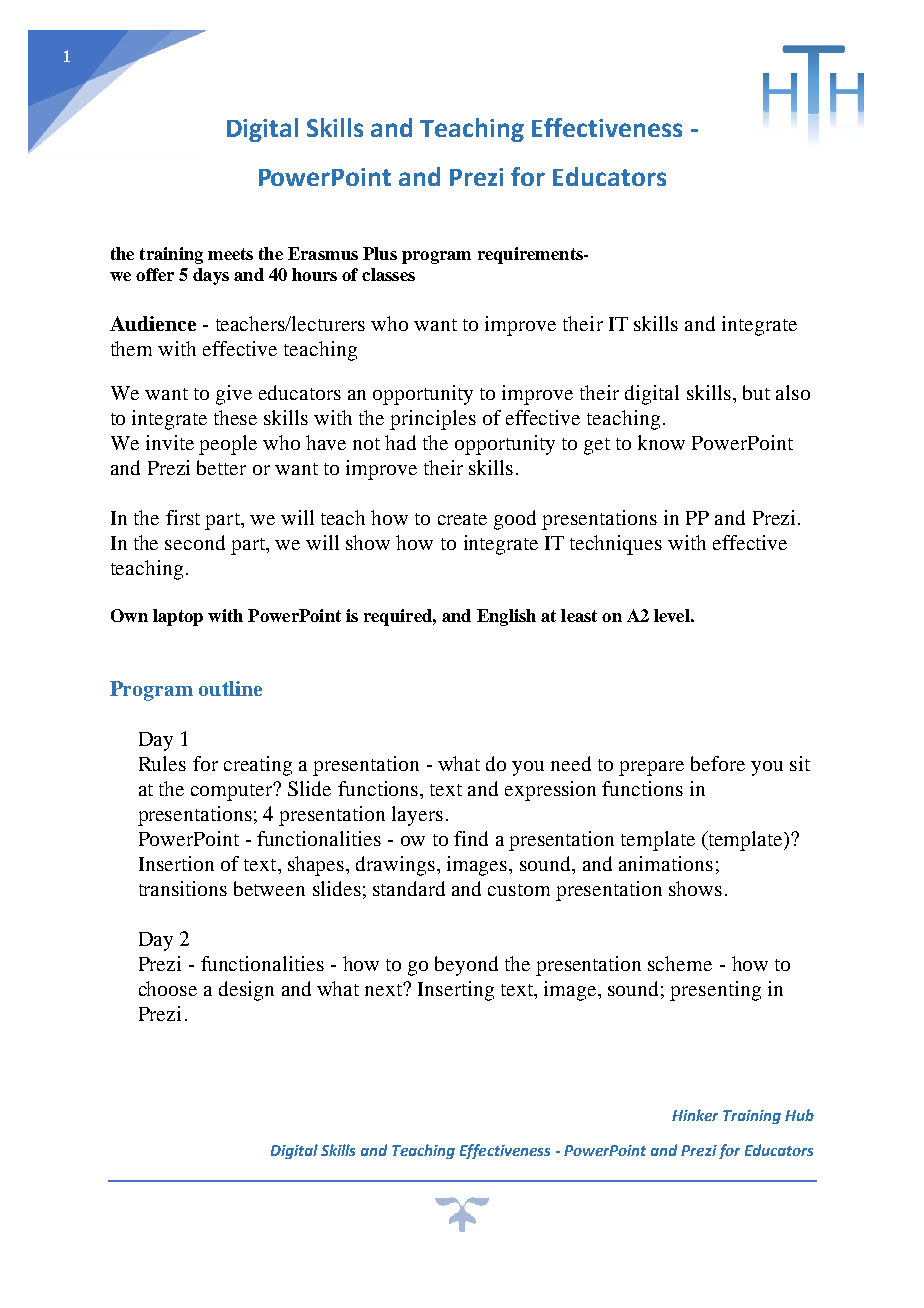 The width and height of the image is (924, 1308). I want to click on custom, so click(519, 890).
